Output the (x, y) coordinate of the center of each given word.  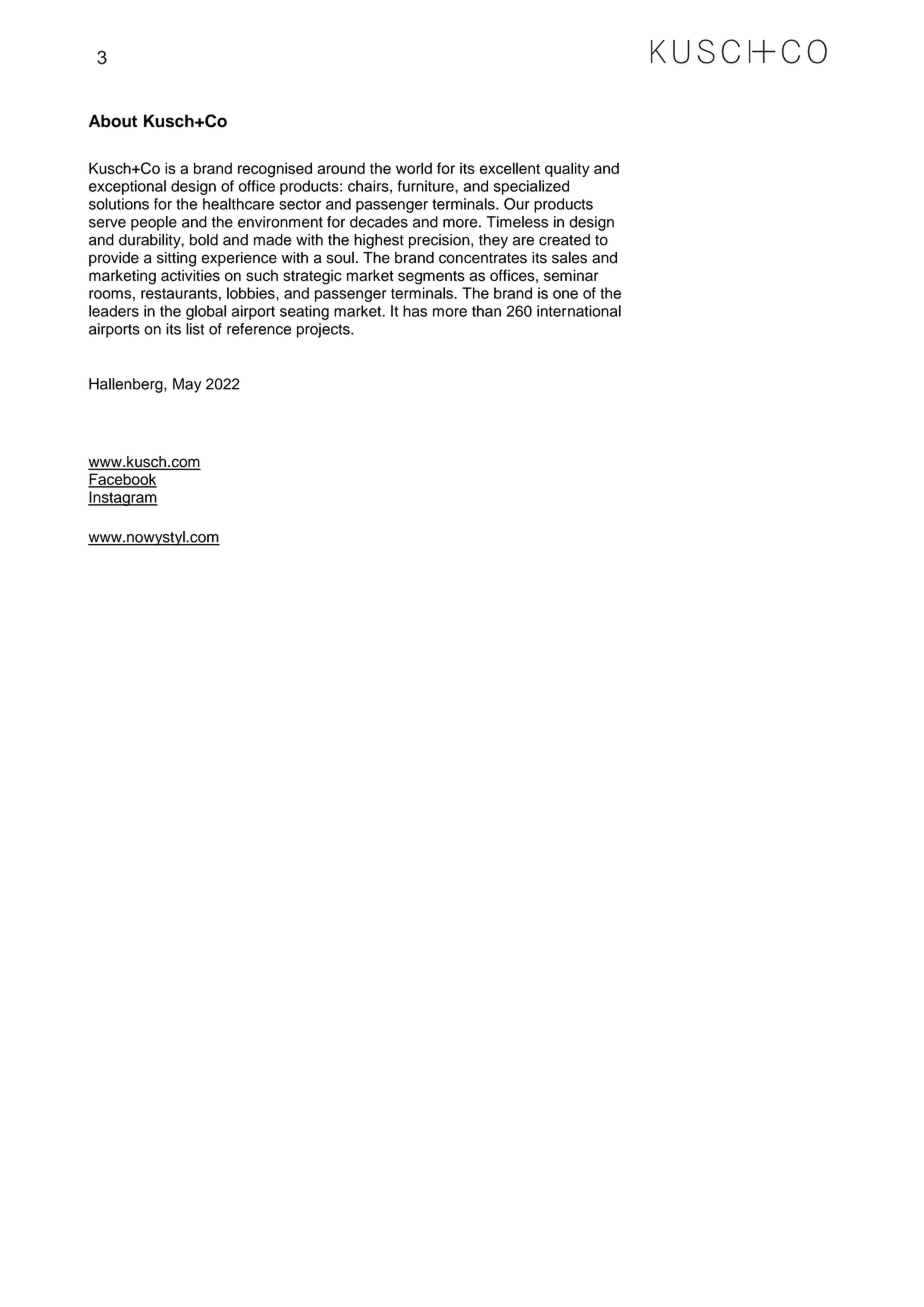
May (187, 385)
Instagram (123, 498)
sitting (176, 259)
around (341, 168)
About (113, 121)
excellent (510, 168)
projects (324, 330)
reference (259, 329)
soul (340, 257)
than (486, 311)
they (493, 241)
